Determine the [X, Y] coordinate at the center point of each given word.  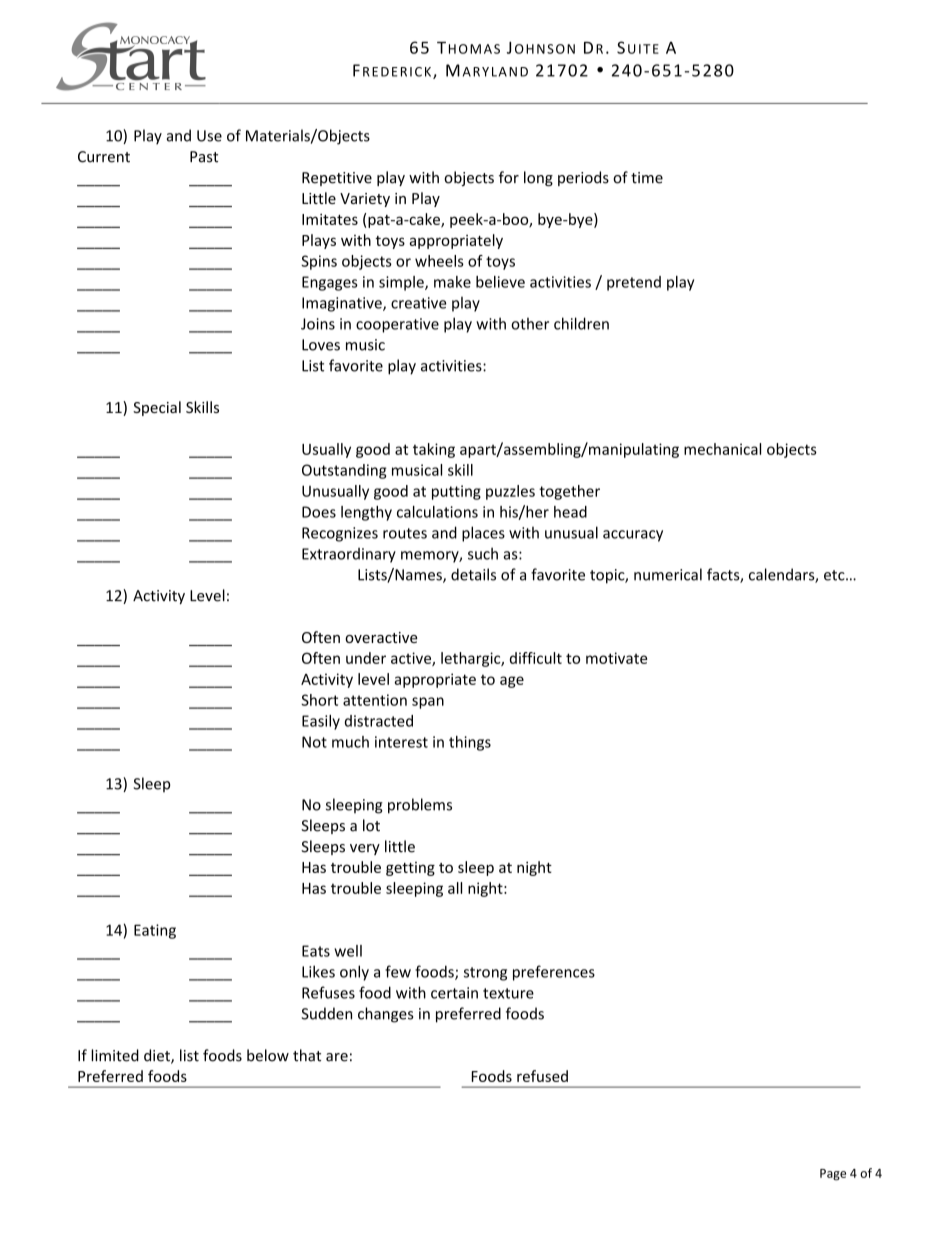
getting [410, 869]
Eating [155, 931]
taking [434, 450]
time [647, 178]
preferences [554, 973]
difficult [536, 658]
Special [157, 408]
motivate [616, 658]
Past [204, 157]
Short [319, 700]
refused [542, 1076]
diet [158, 1056]
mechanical [722, 449]
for [509, 177]
